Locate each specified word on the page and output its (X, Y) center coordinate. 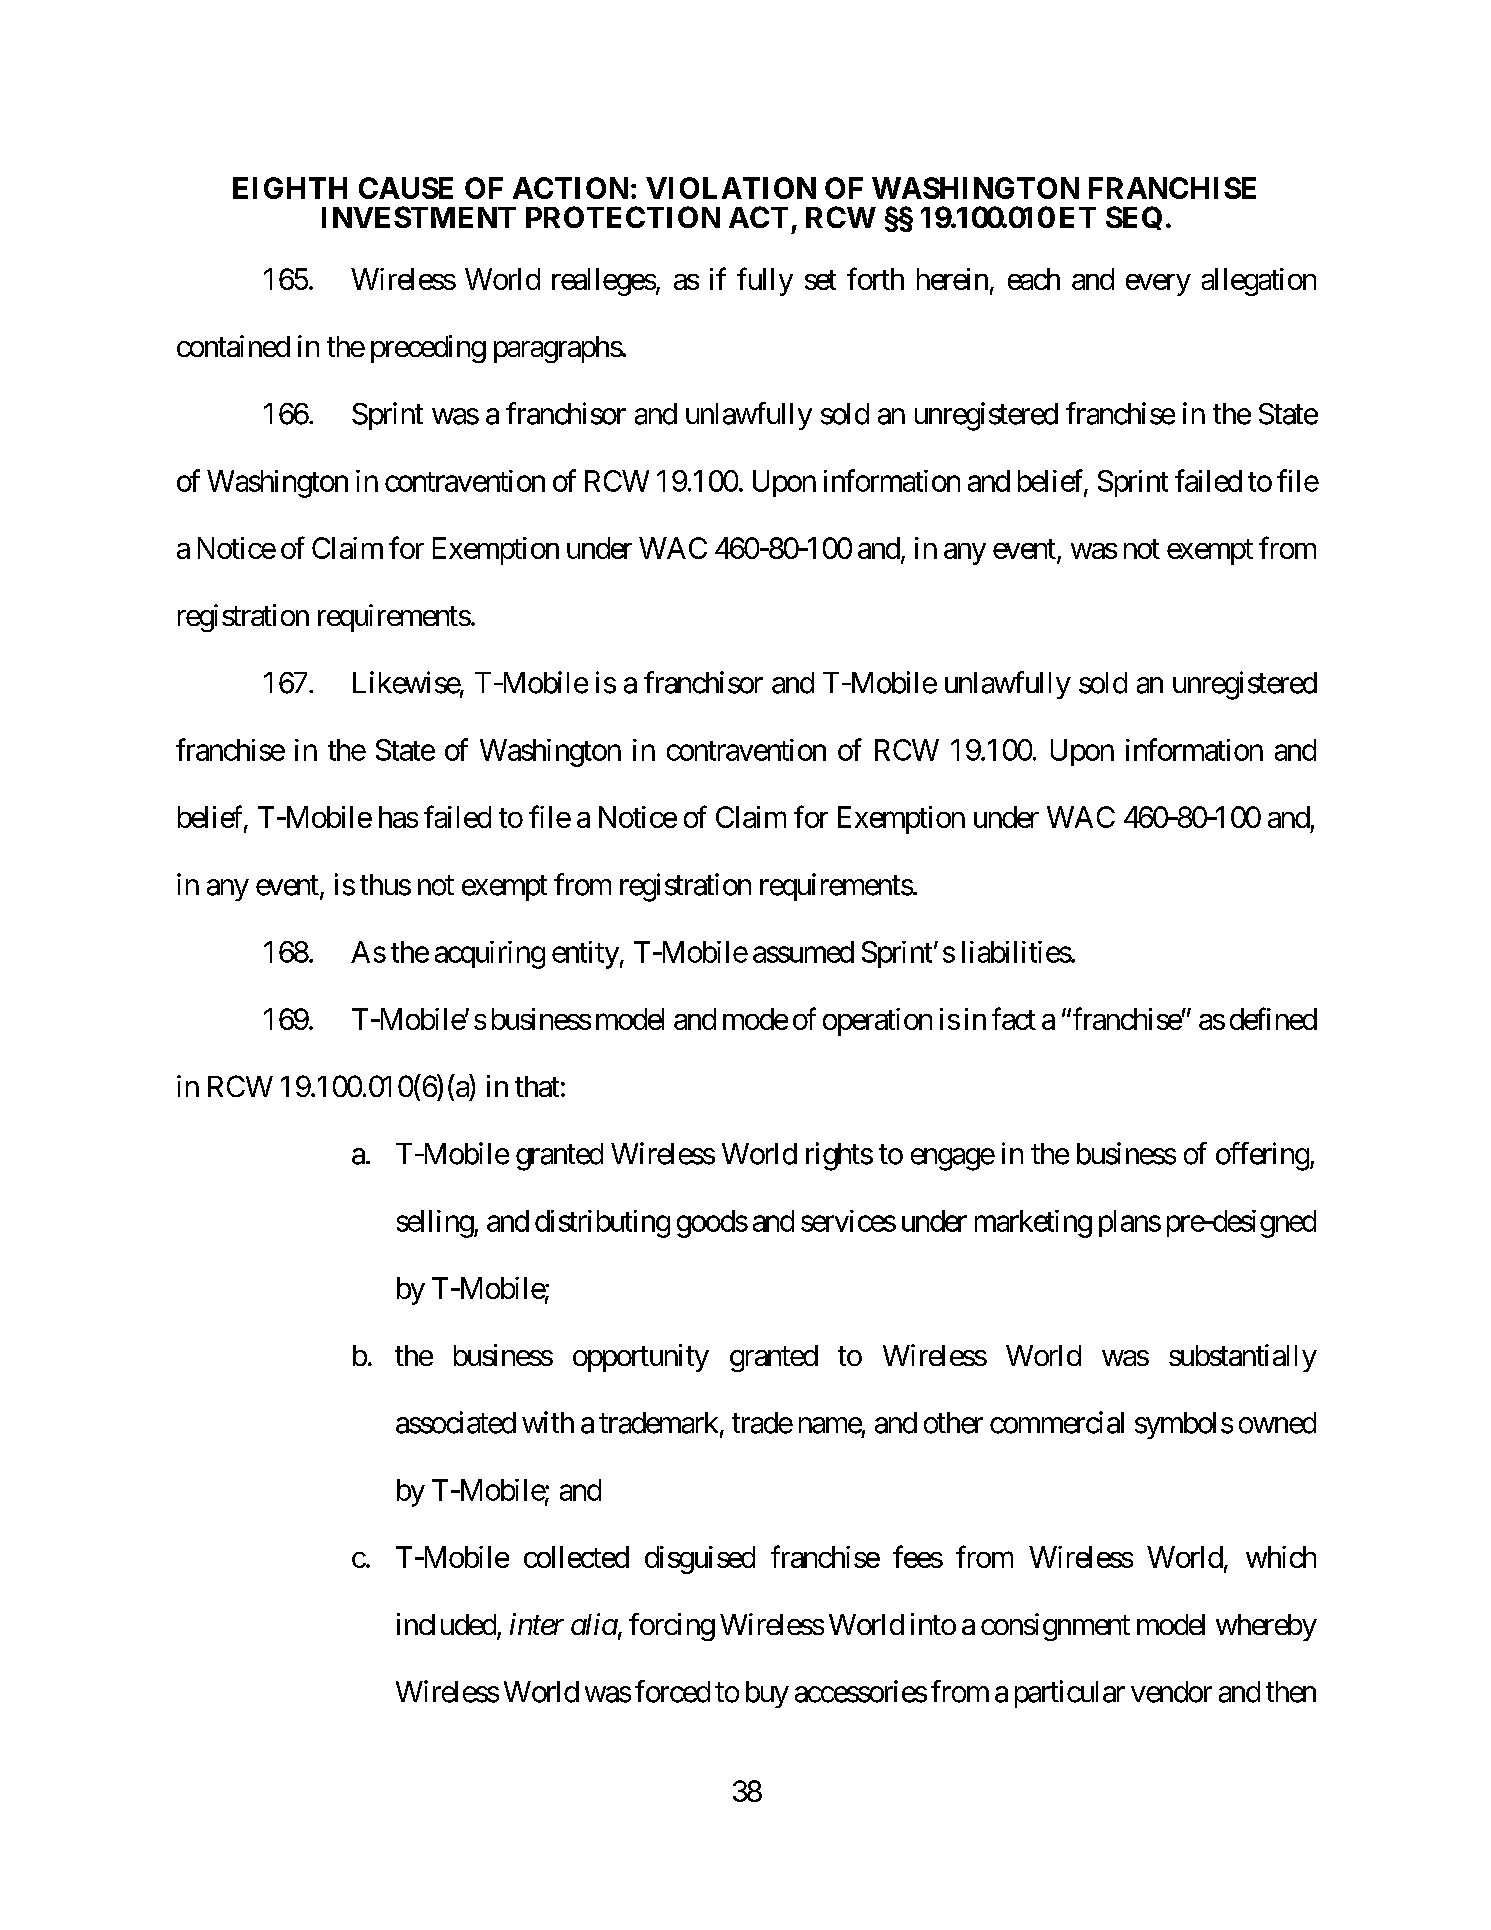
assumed (803, 952)
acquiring (490, 955)
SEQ (1134, 218)
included (446, 1624)
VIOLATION (731, 188)
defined (1273, 1018)
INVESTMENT (419, 217)
